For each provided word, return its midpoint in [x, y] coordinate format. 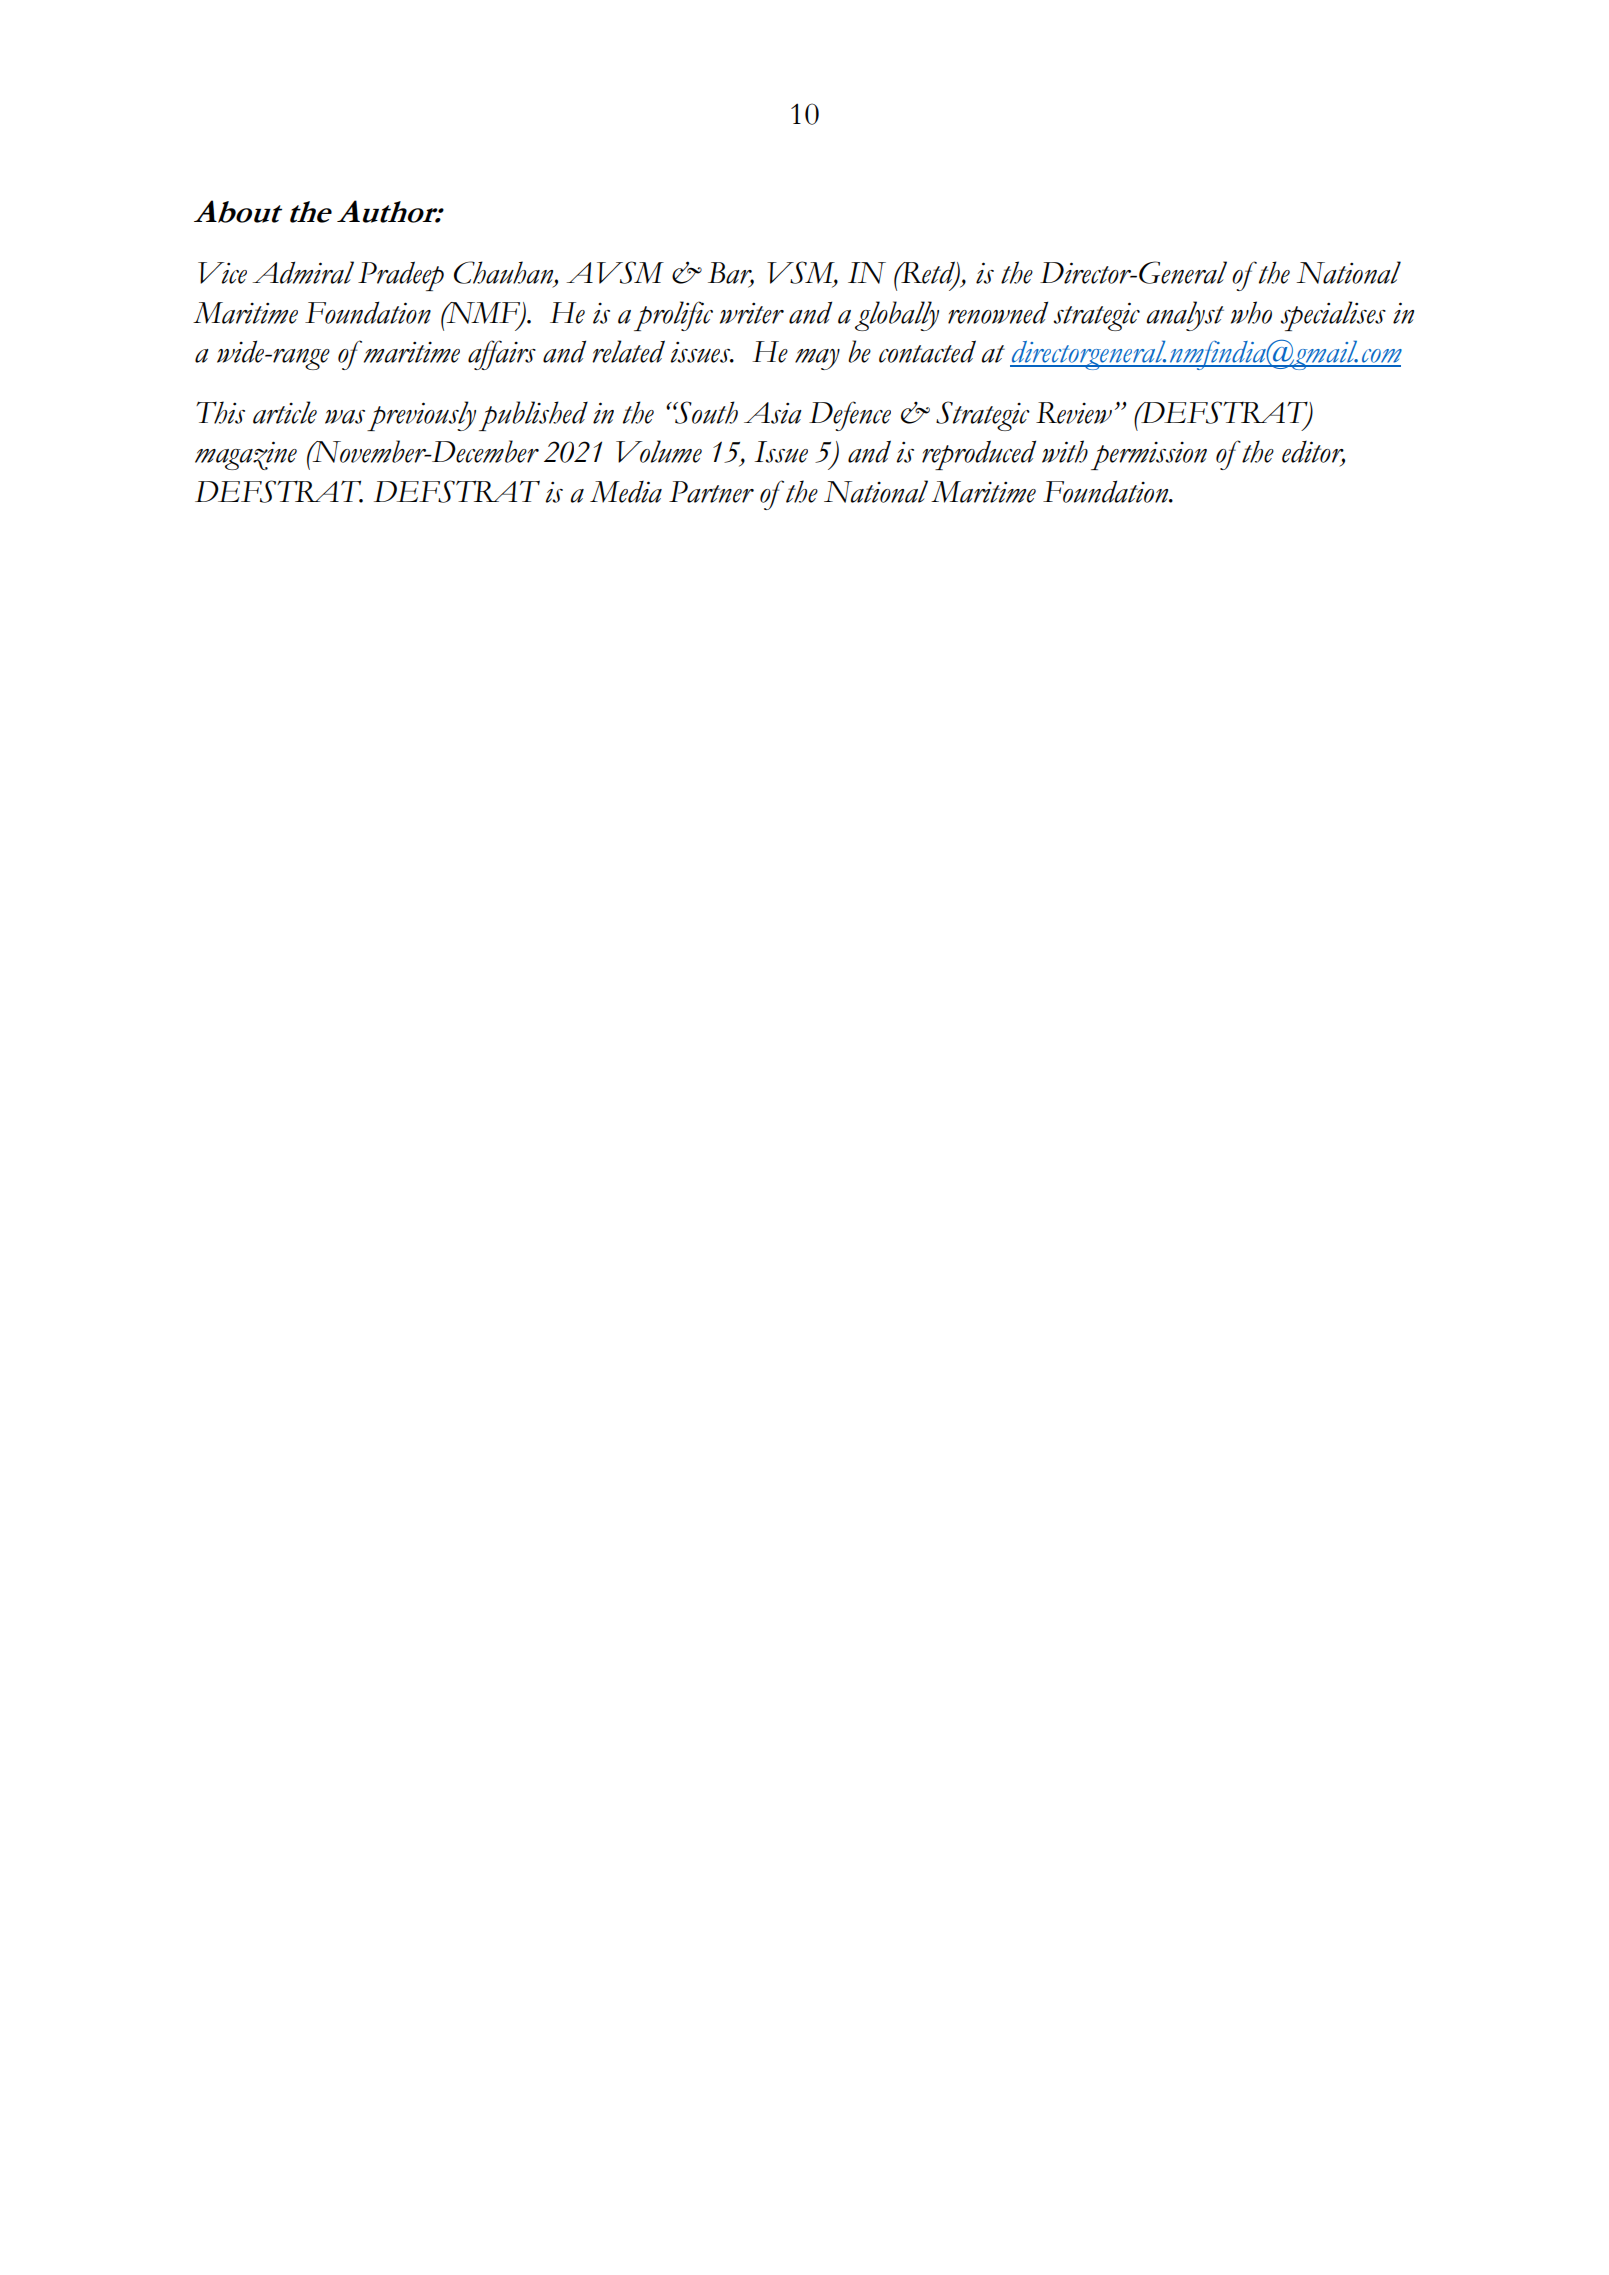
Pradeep [401, 276]
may [817, 359]
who [1251, 312]
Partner [711, 492]
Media [626, 492]
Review [1074, 413]
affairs [502, 355]
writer [752, 313]
